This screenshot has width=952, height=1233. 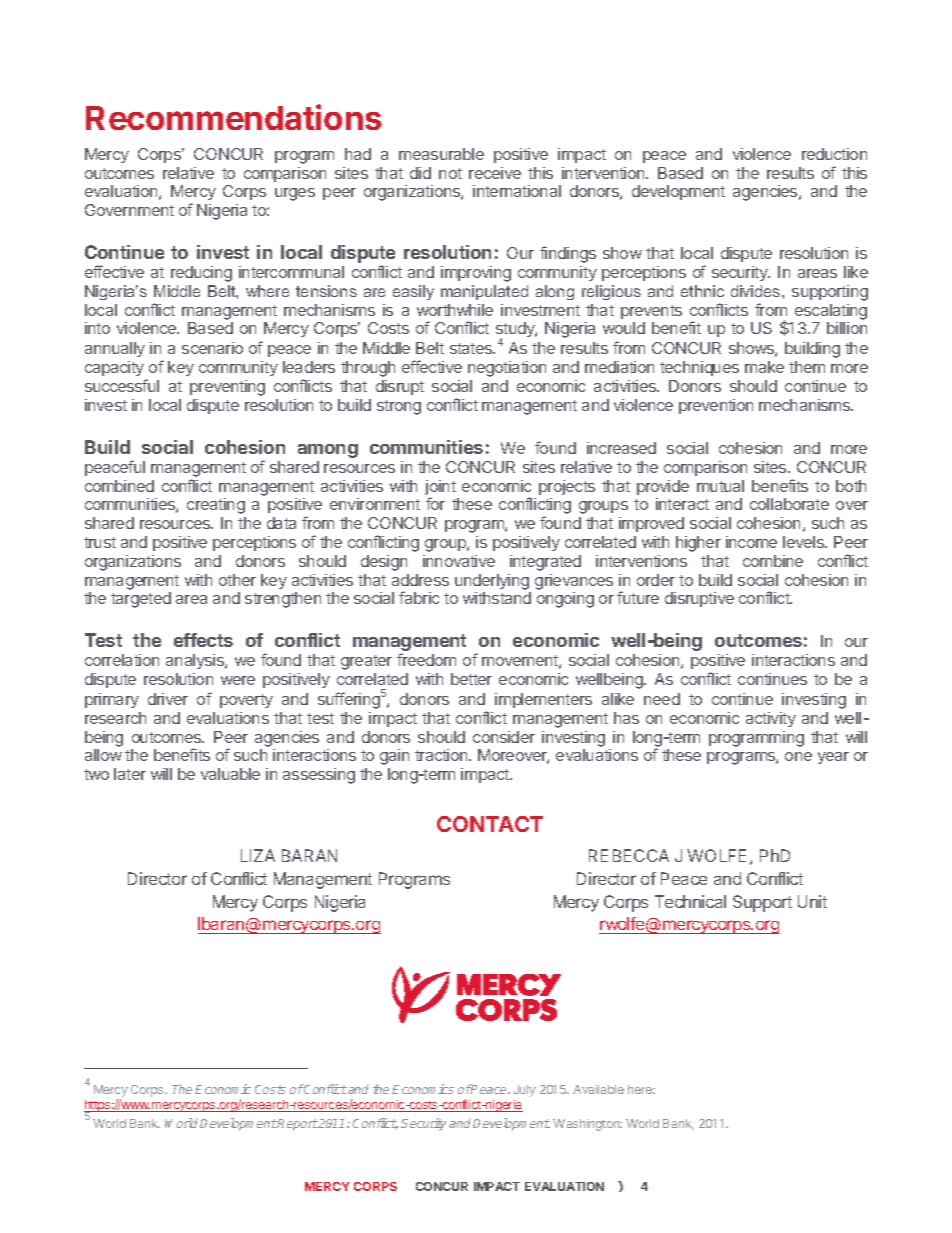 I want to click on measurable, so click(x=441, y=154).
